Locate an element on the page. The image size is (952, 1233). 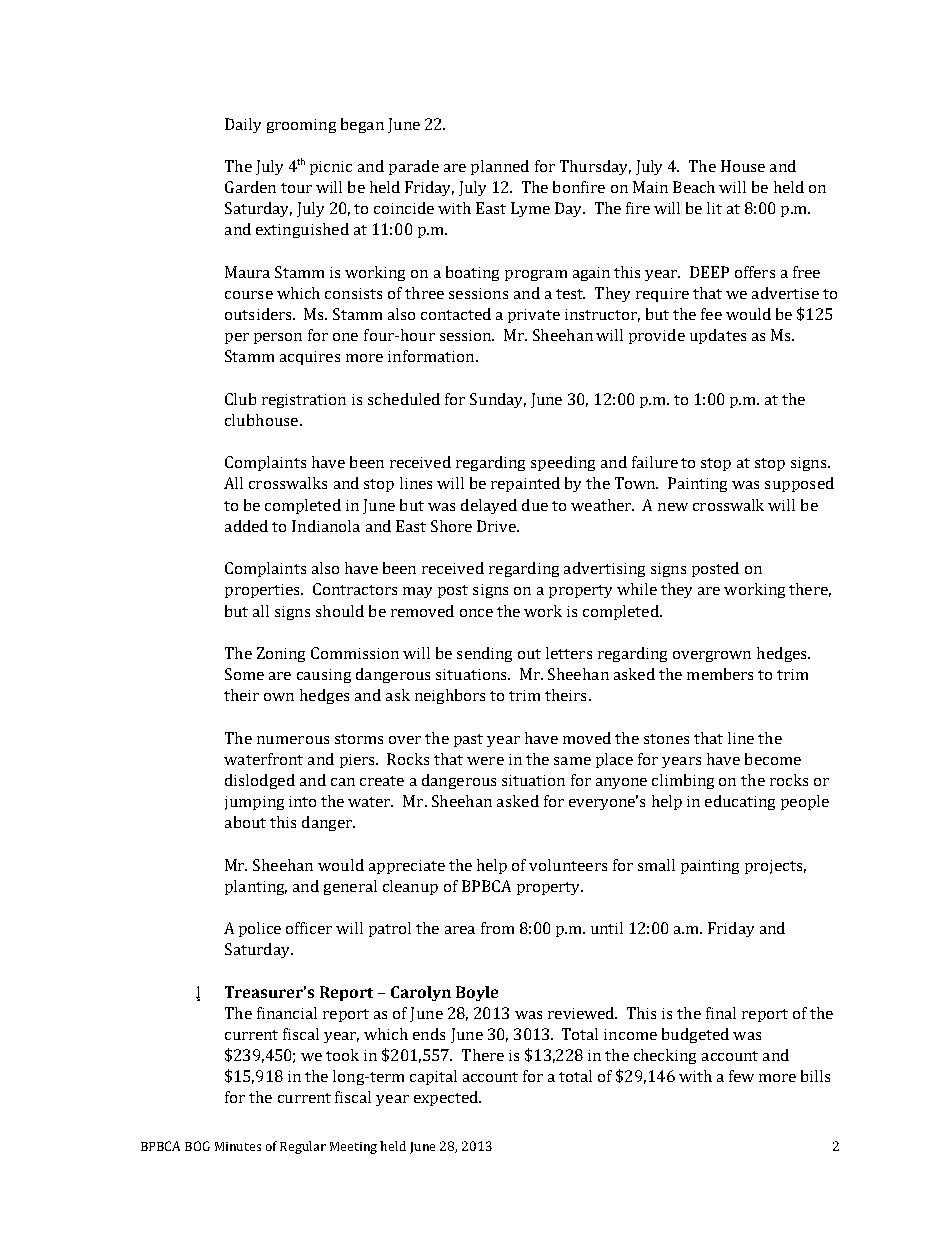
Garden is located at coordinates (250, 187).
